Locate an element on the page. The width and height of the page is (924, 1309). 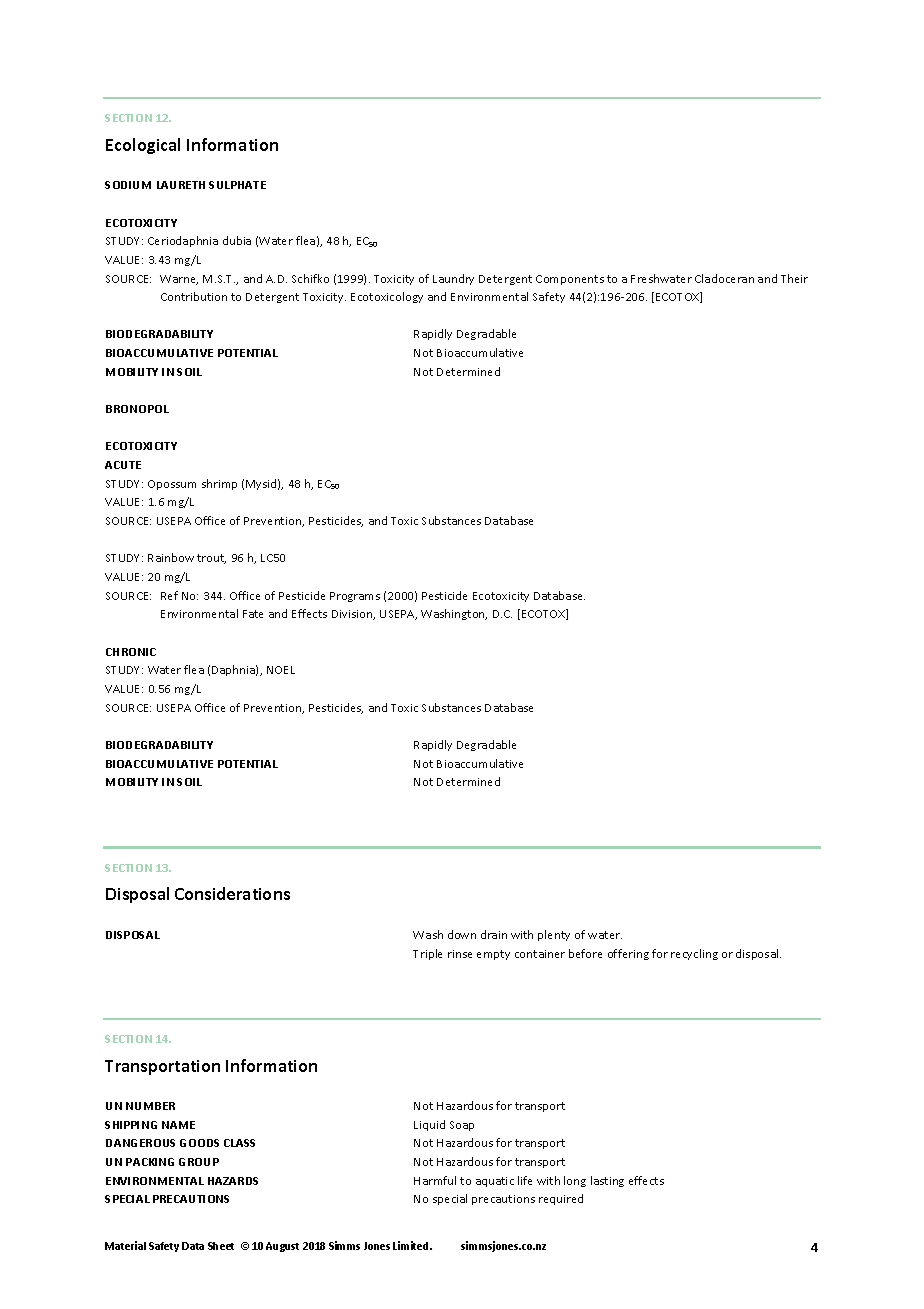
recycling is located at coordinates (694, 954).
